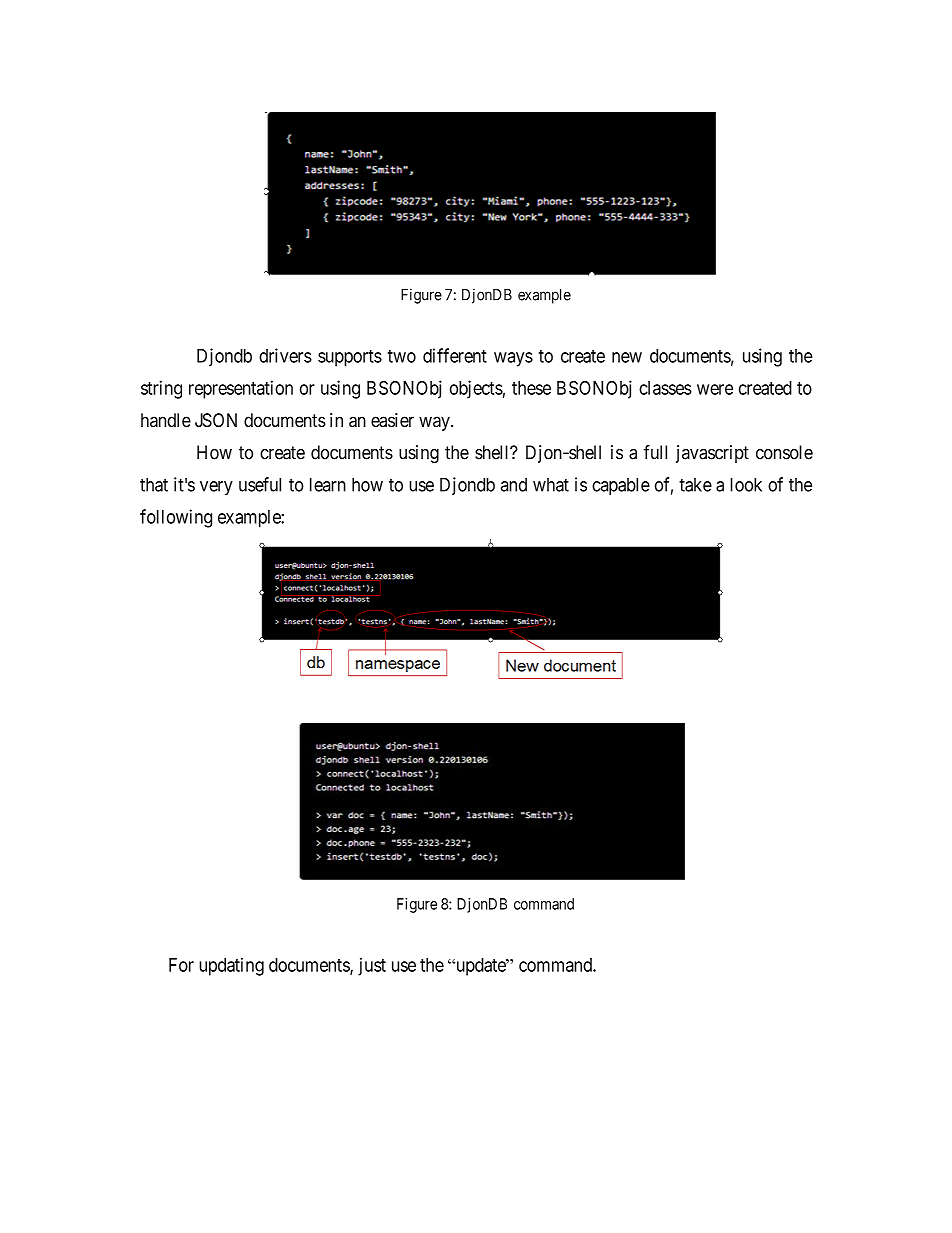 The height and width of the screenshot is (1233, 952). I want to click on what, so click(551, 485).
